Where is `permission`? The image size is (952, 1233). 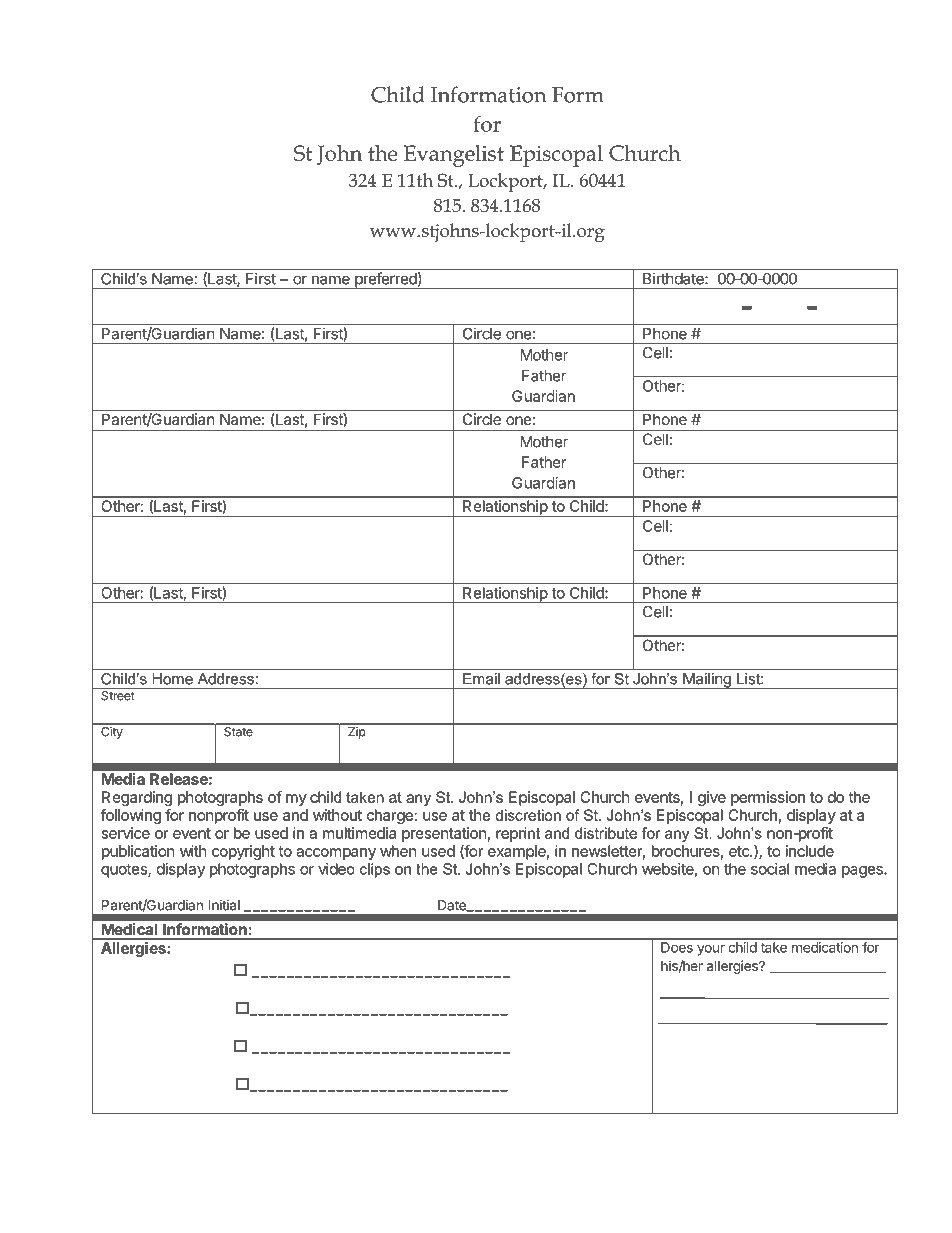
permission is located at coordinates (768, 798).
